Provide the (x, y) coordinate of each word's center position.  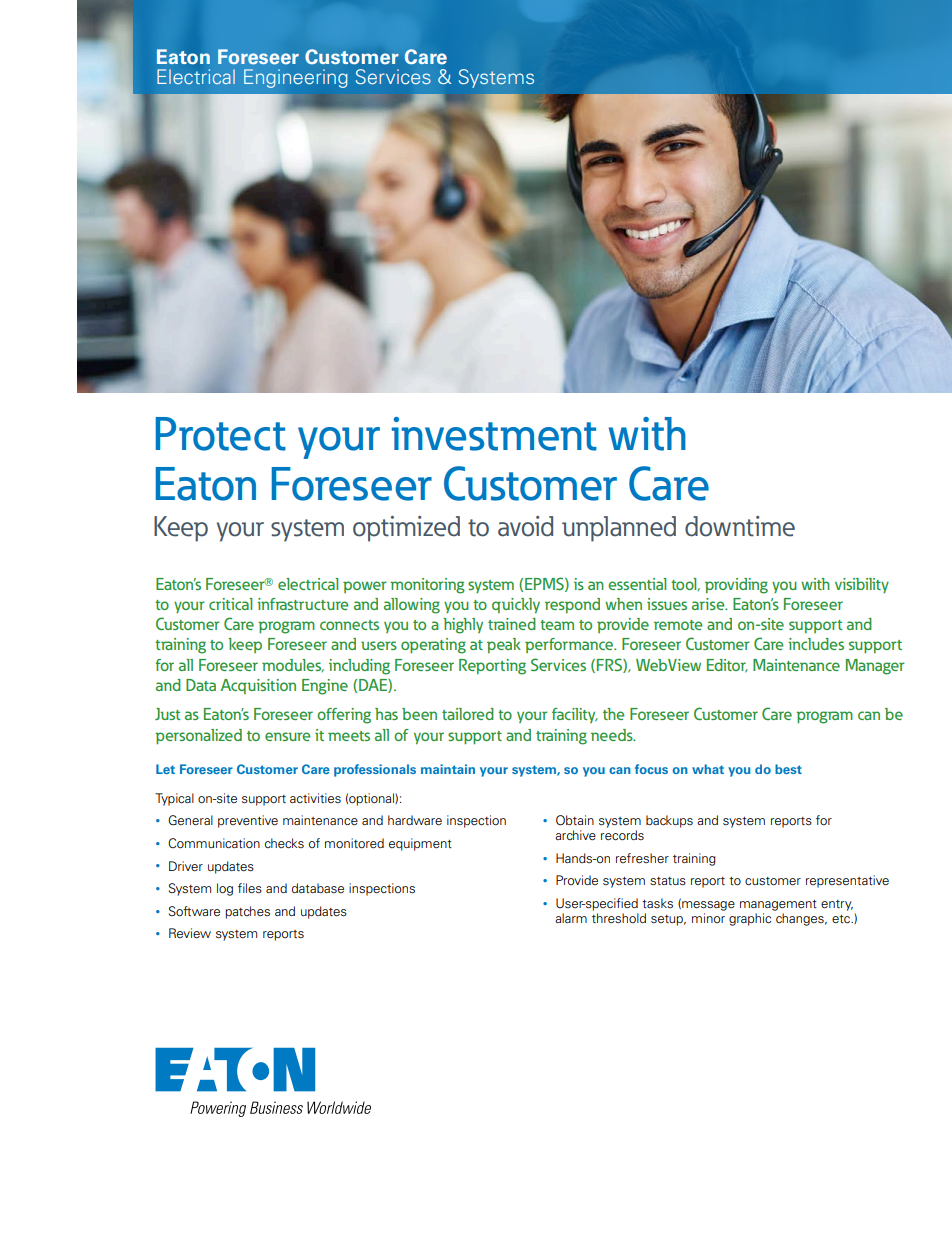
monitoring (427, 586)
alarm (571, 918)
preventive (248, 821)
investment (494, 434)
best (788, 769)
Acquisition (258, 686)
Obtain (575, 820)
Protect (221, 434)
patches (247, 912)
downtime (740, 526)
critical (230, 604)
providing (736, 586)
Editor (727, 666)
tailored (468, 714)
